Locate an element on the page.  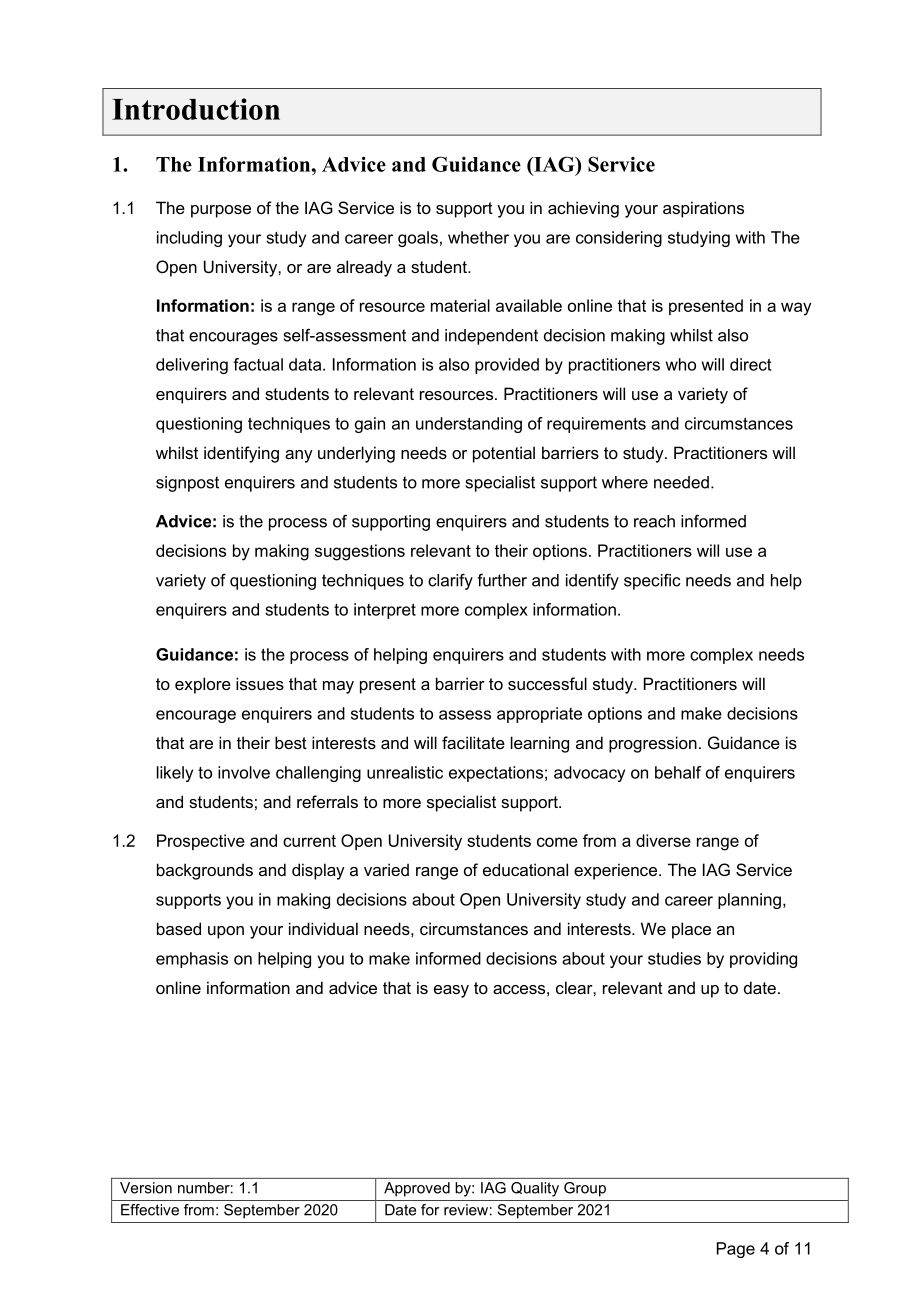
Page is located at coordinates (736, 1250).
